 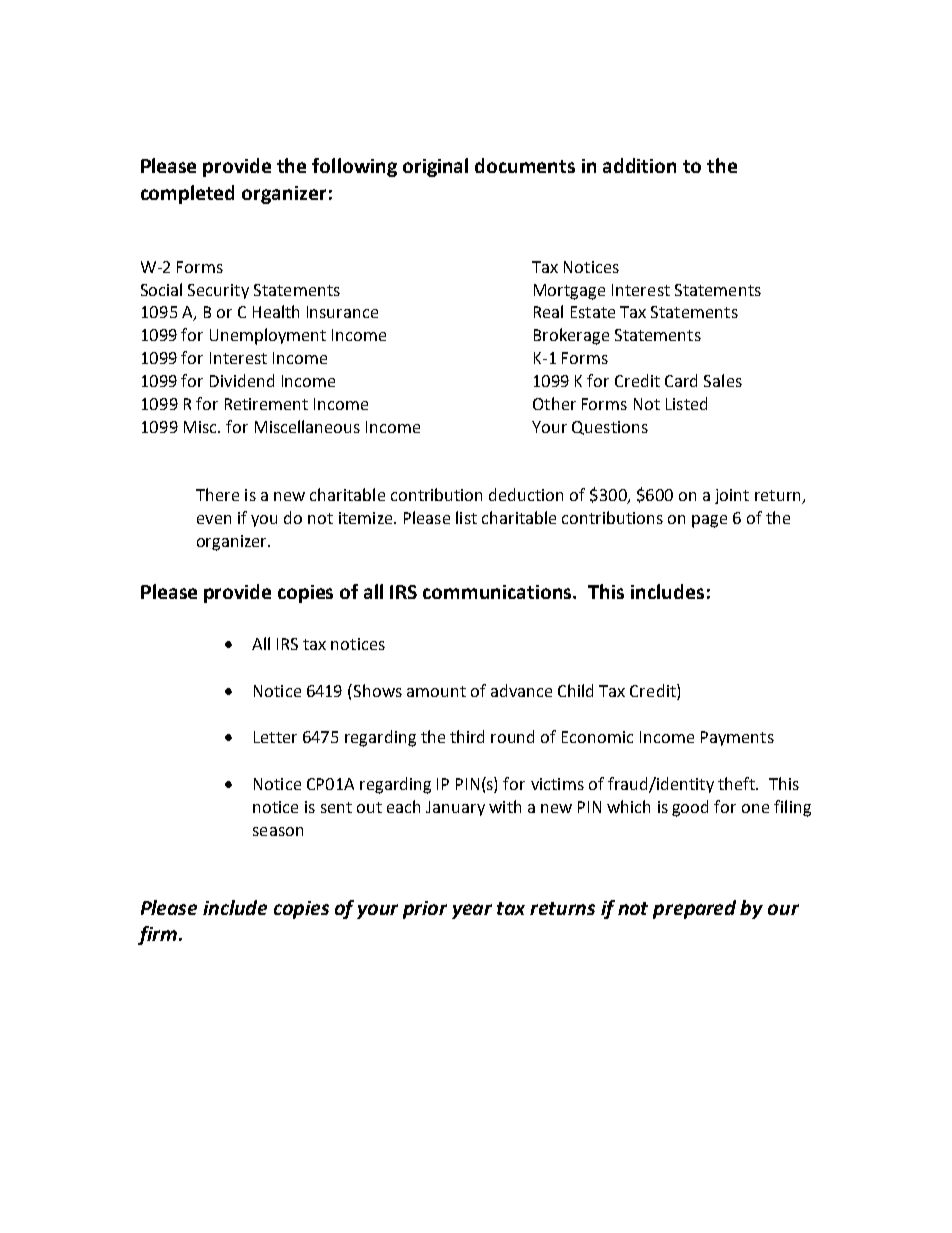 I want to click on Other, so click(x=554, y=403).
